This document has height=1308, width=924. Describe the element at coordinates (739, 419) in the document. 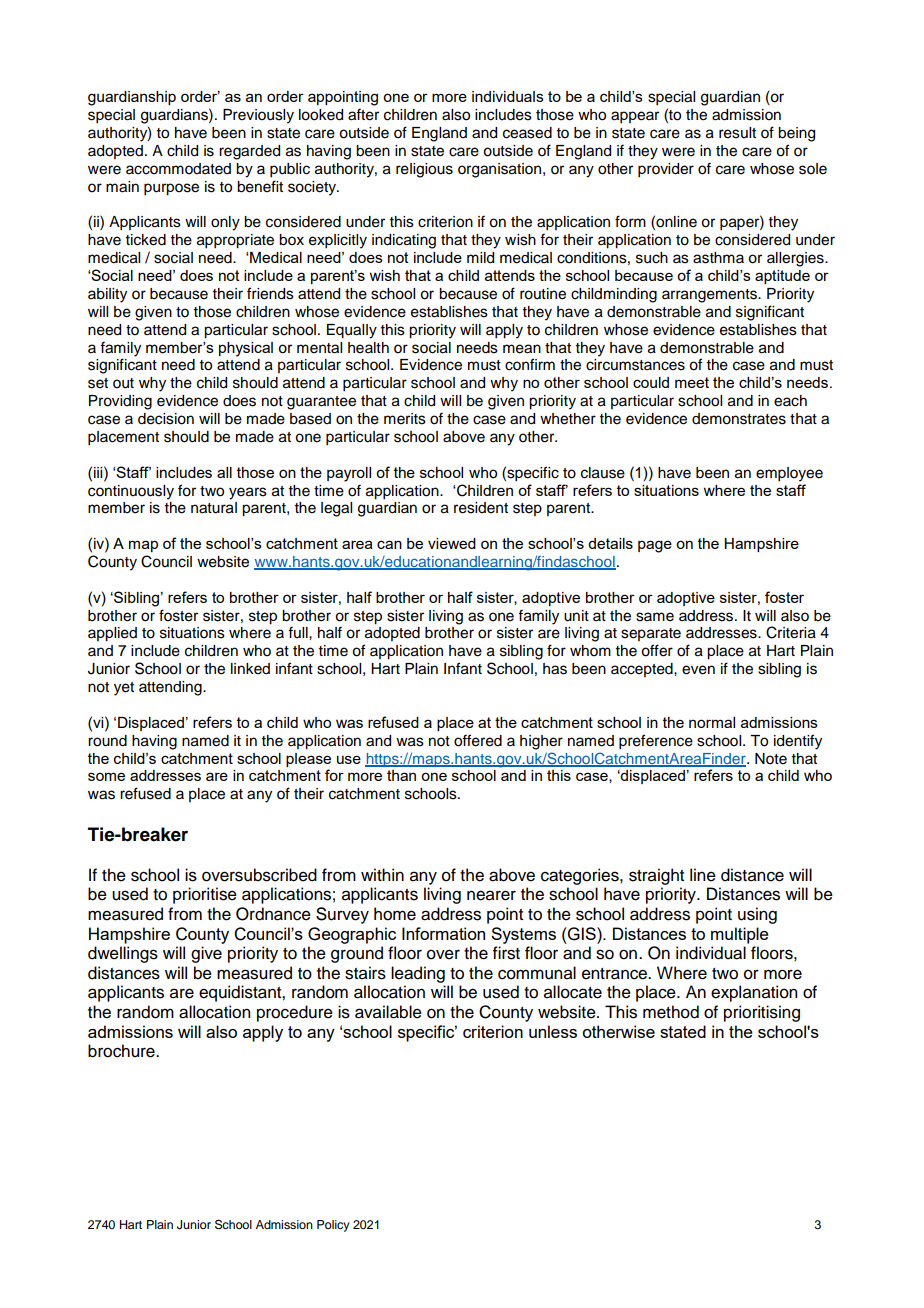

I see `demonstrates` at that location.
